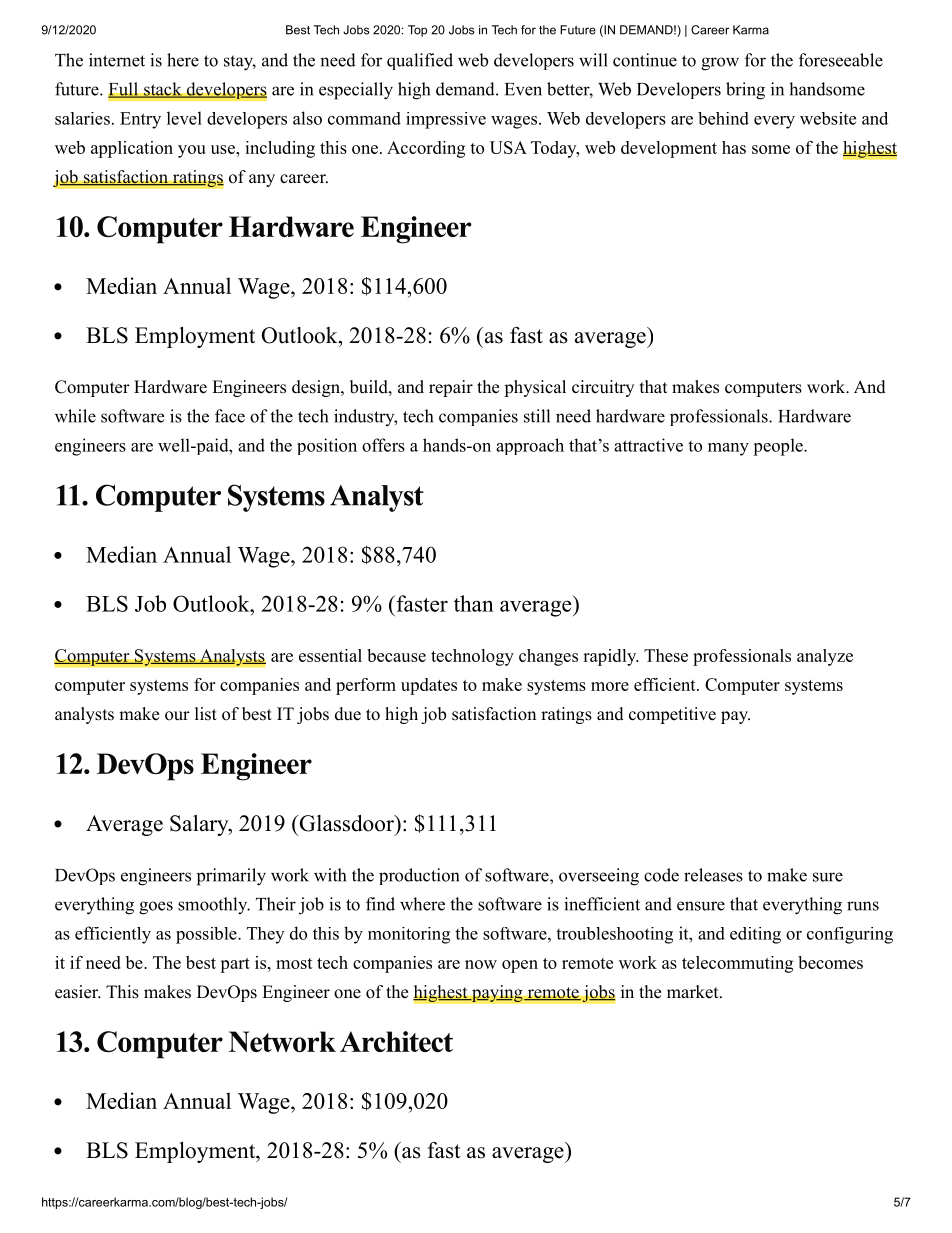  What do you see at coordinates (207, 935) in the page?
I see `possible` at bounding box center [207, 935].
